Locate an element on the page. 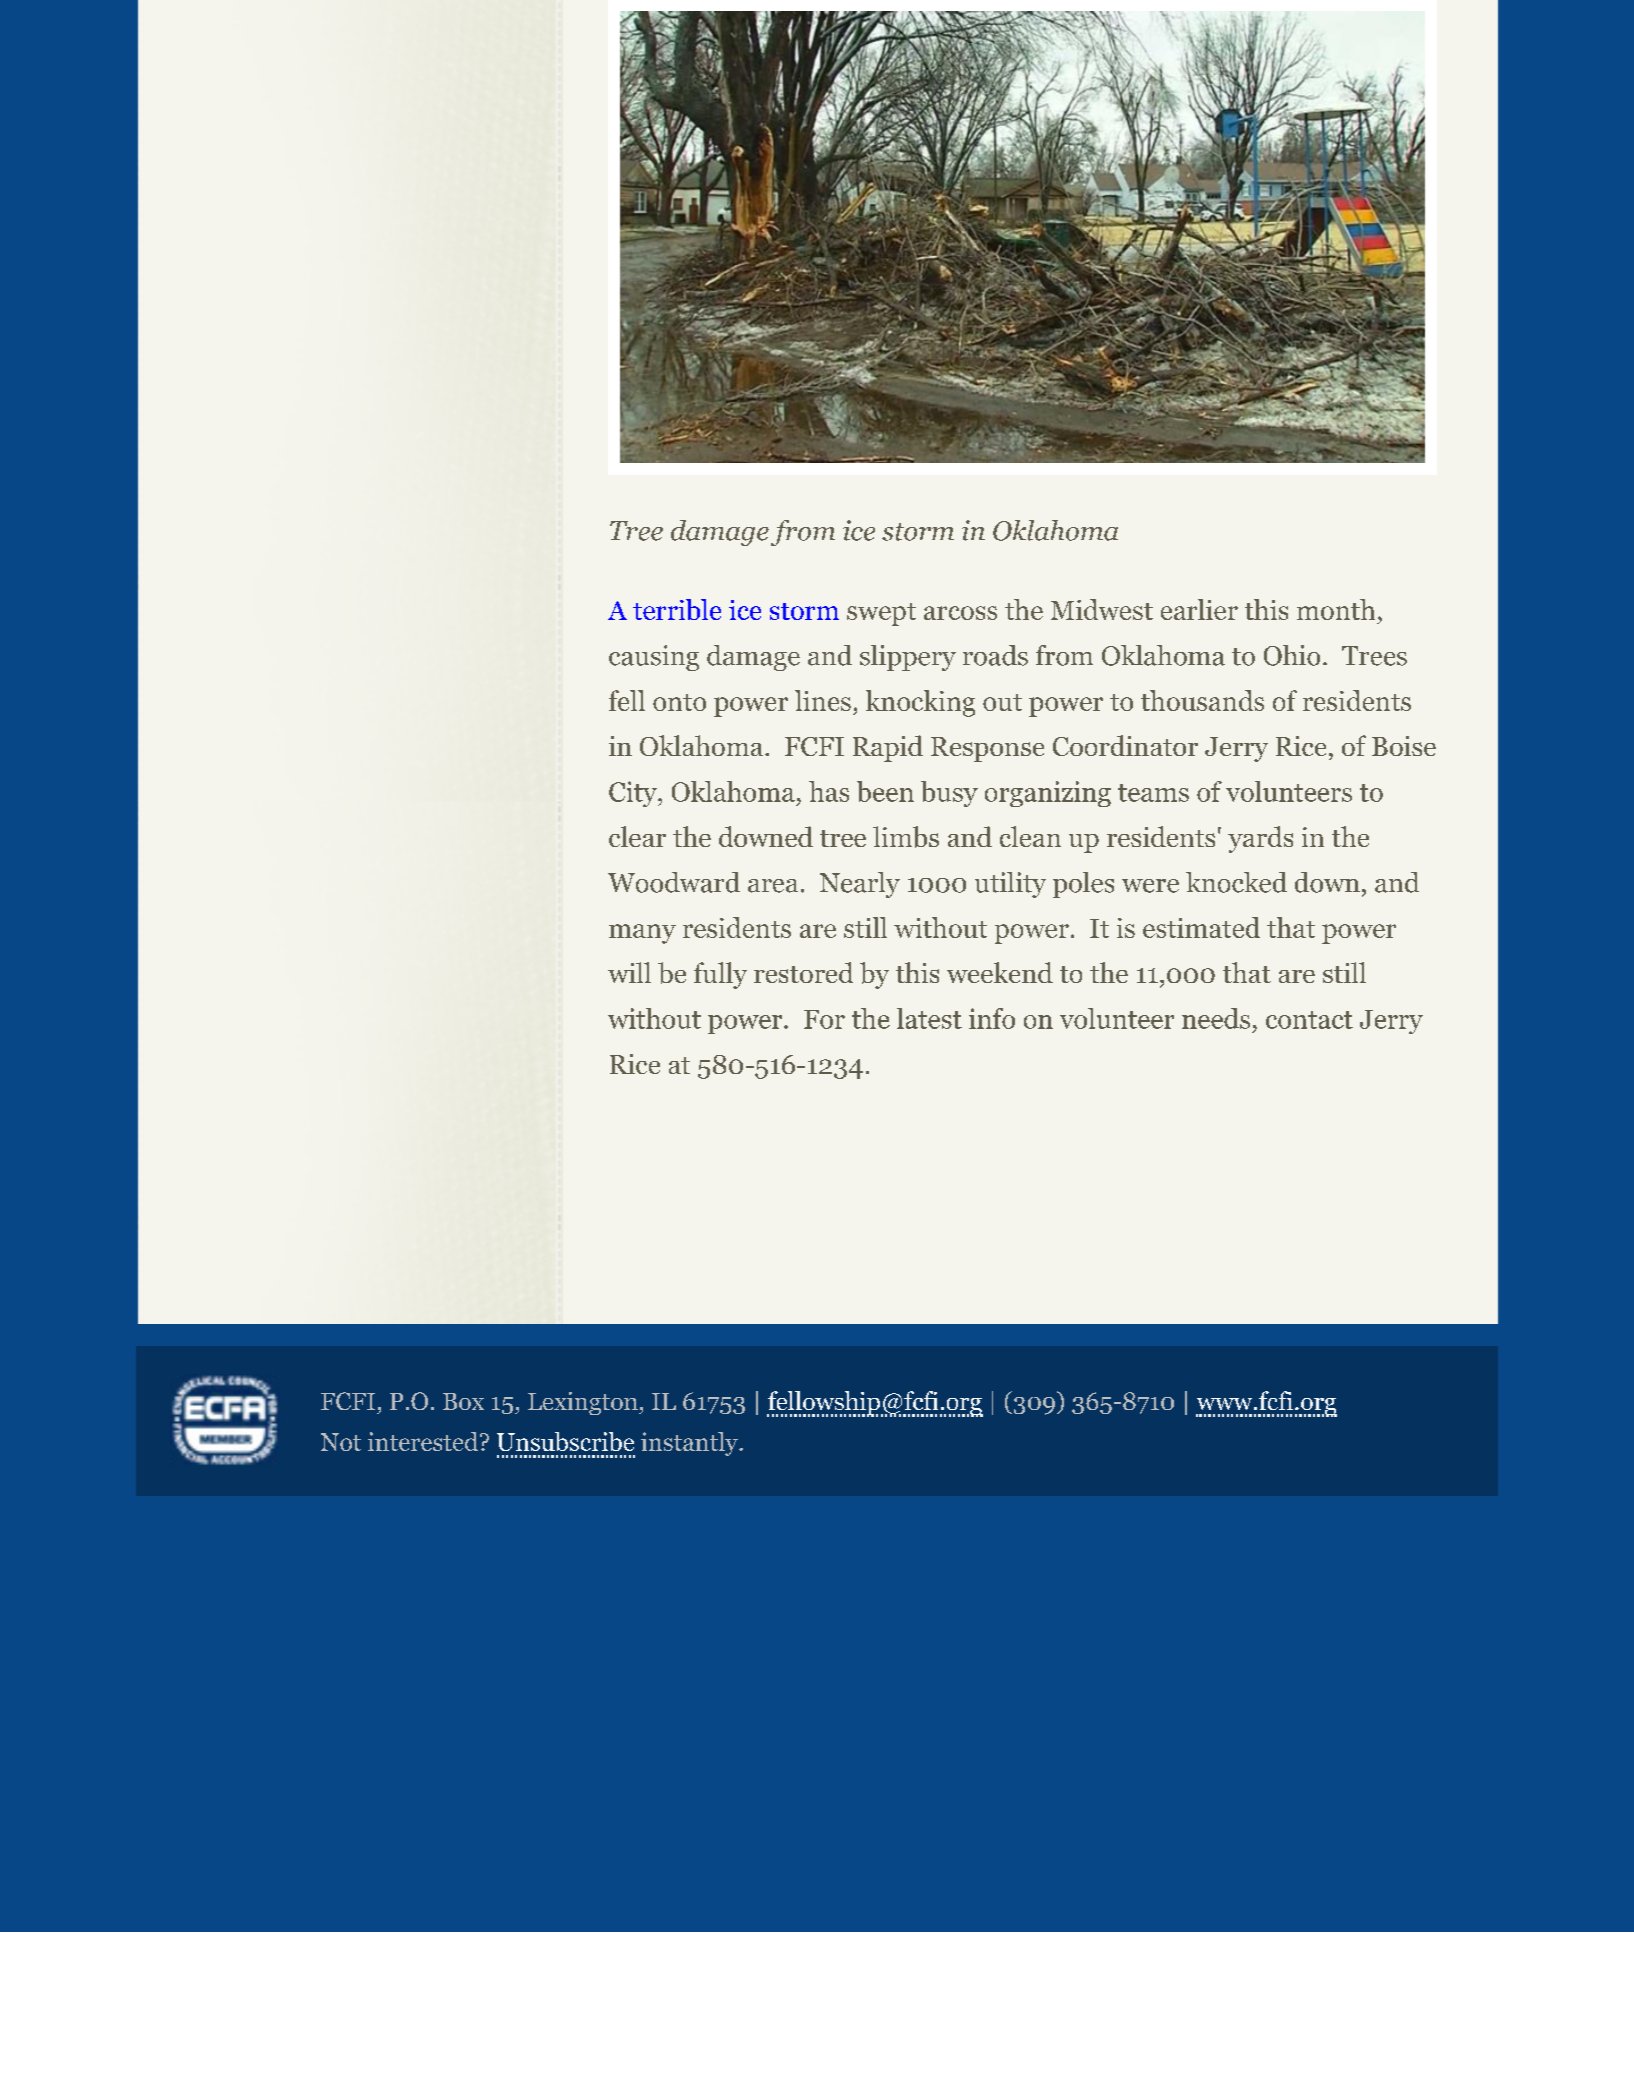 The width and height of the image is (1634, 2082). swept is located at coordinates (881, 614).
